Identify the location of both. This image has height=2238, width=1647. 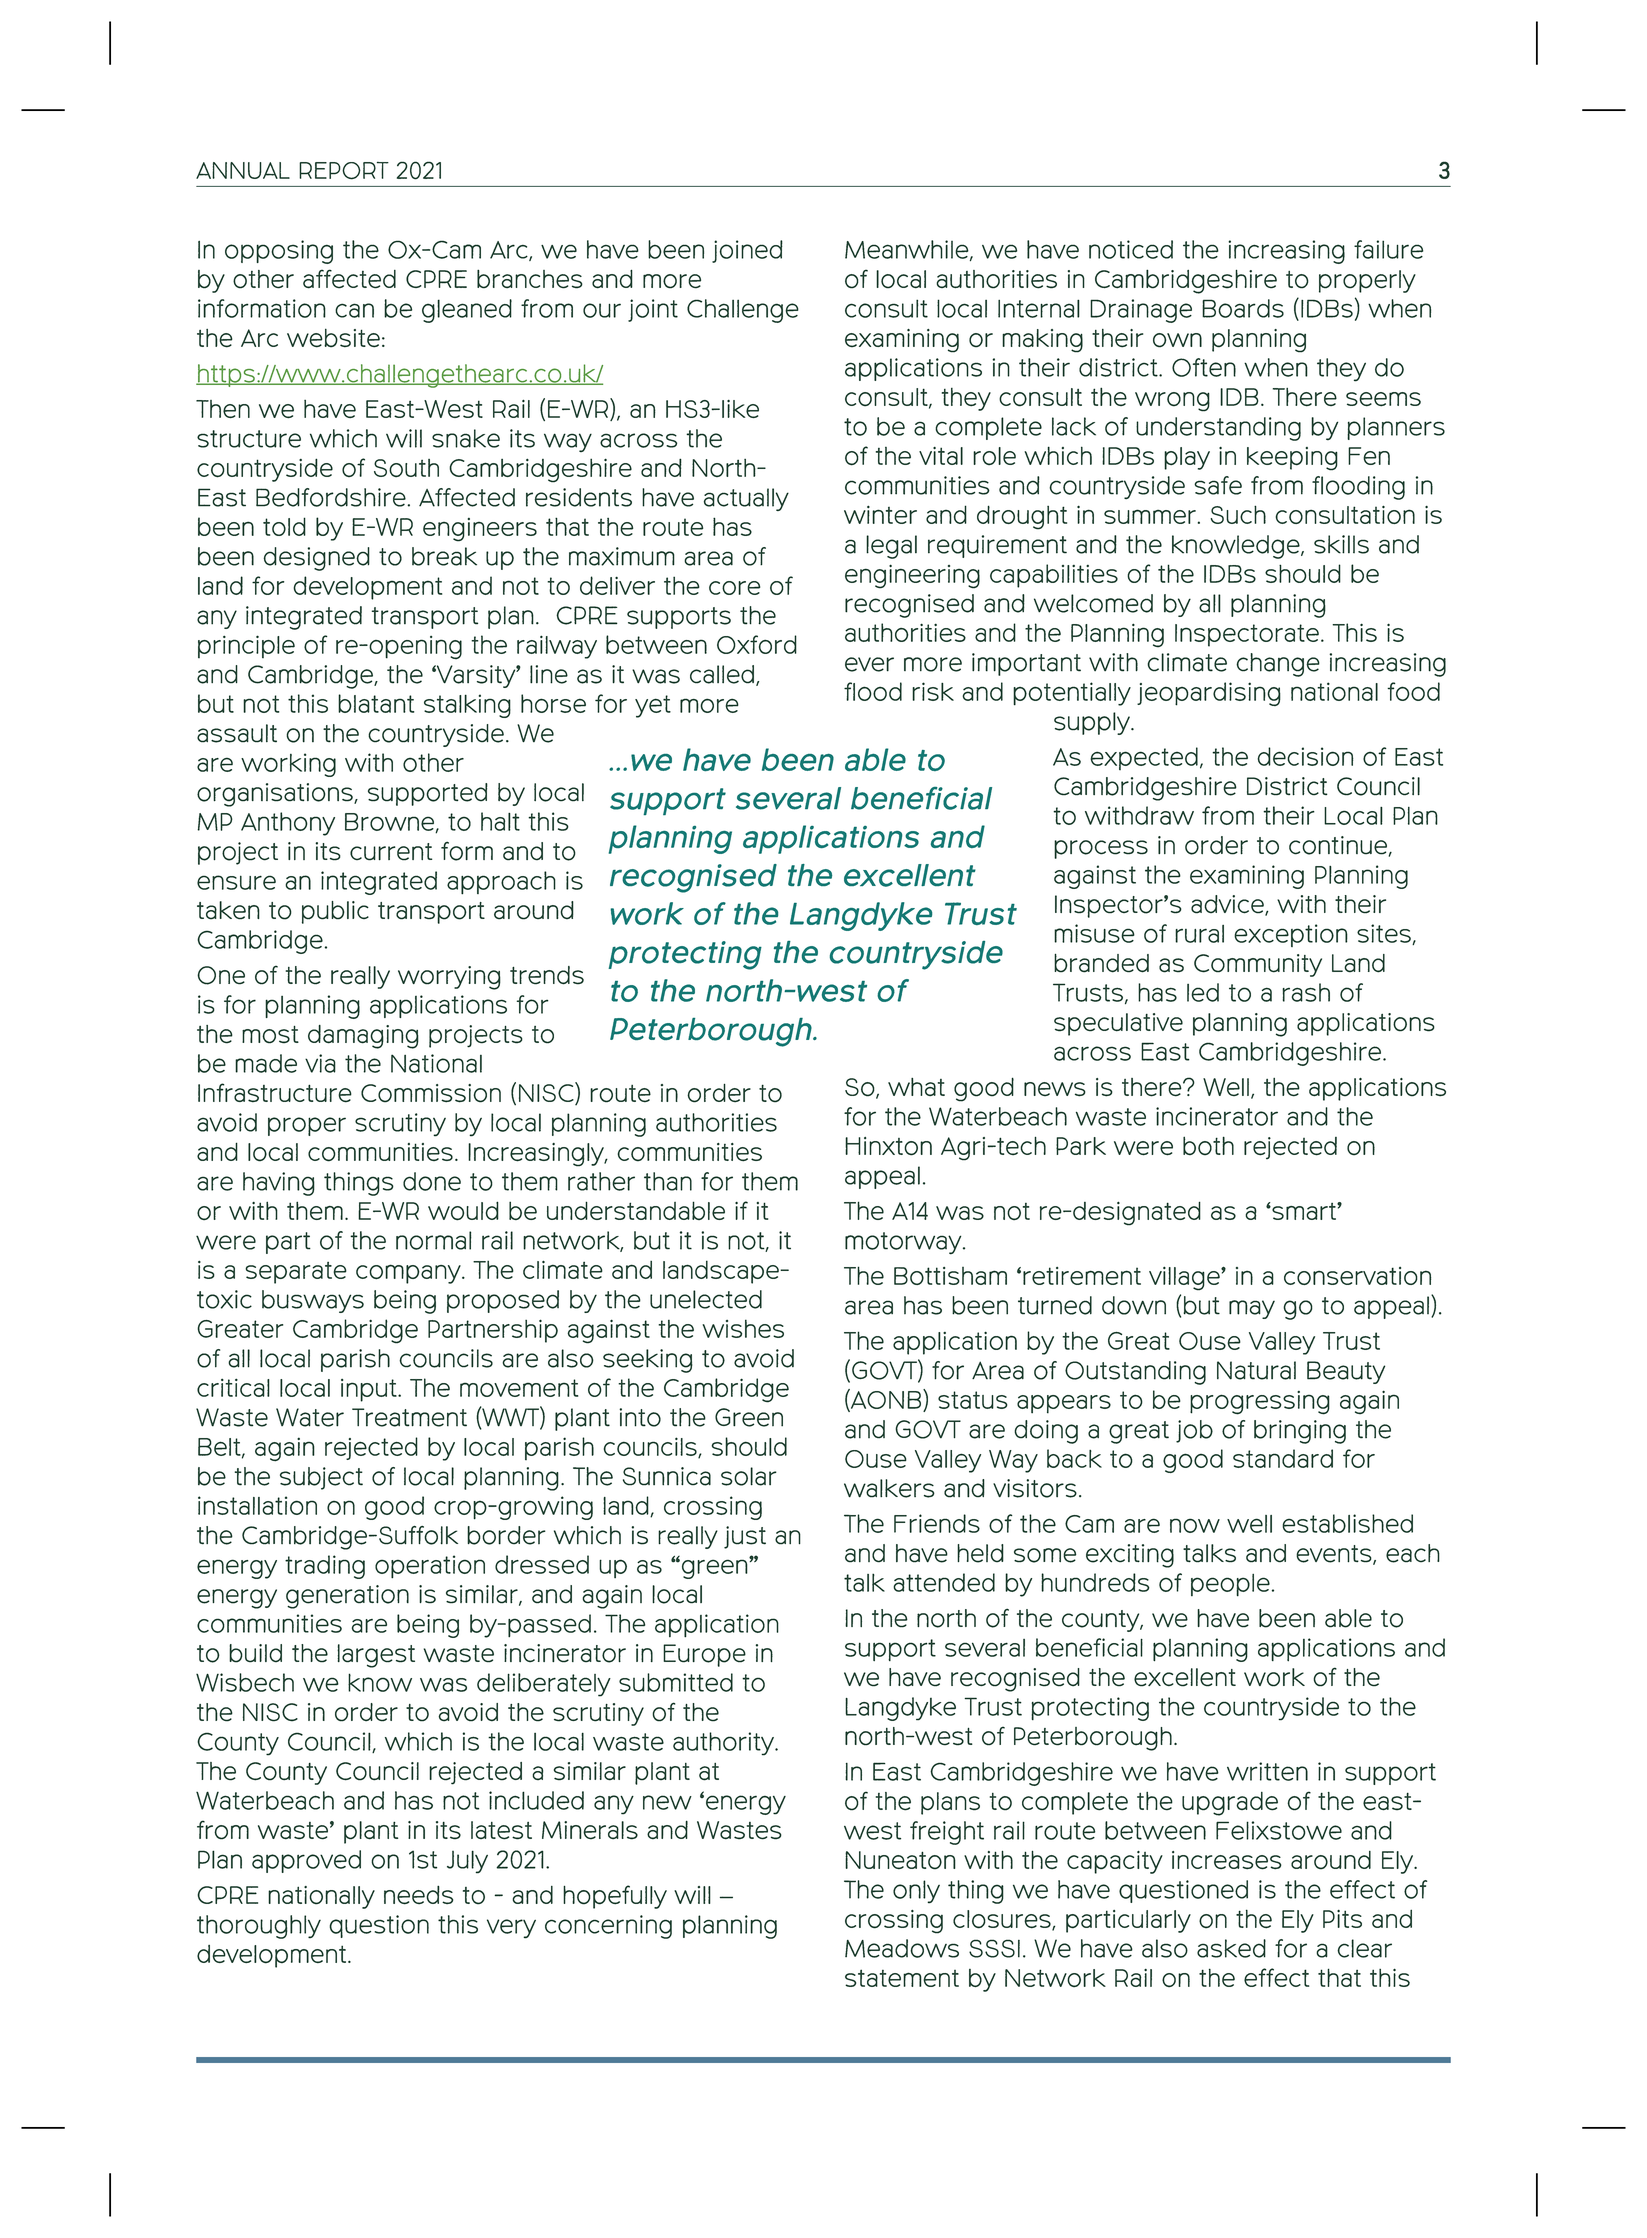
(1208, 1146).
